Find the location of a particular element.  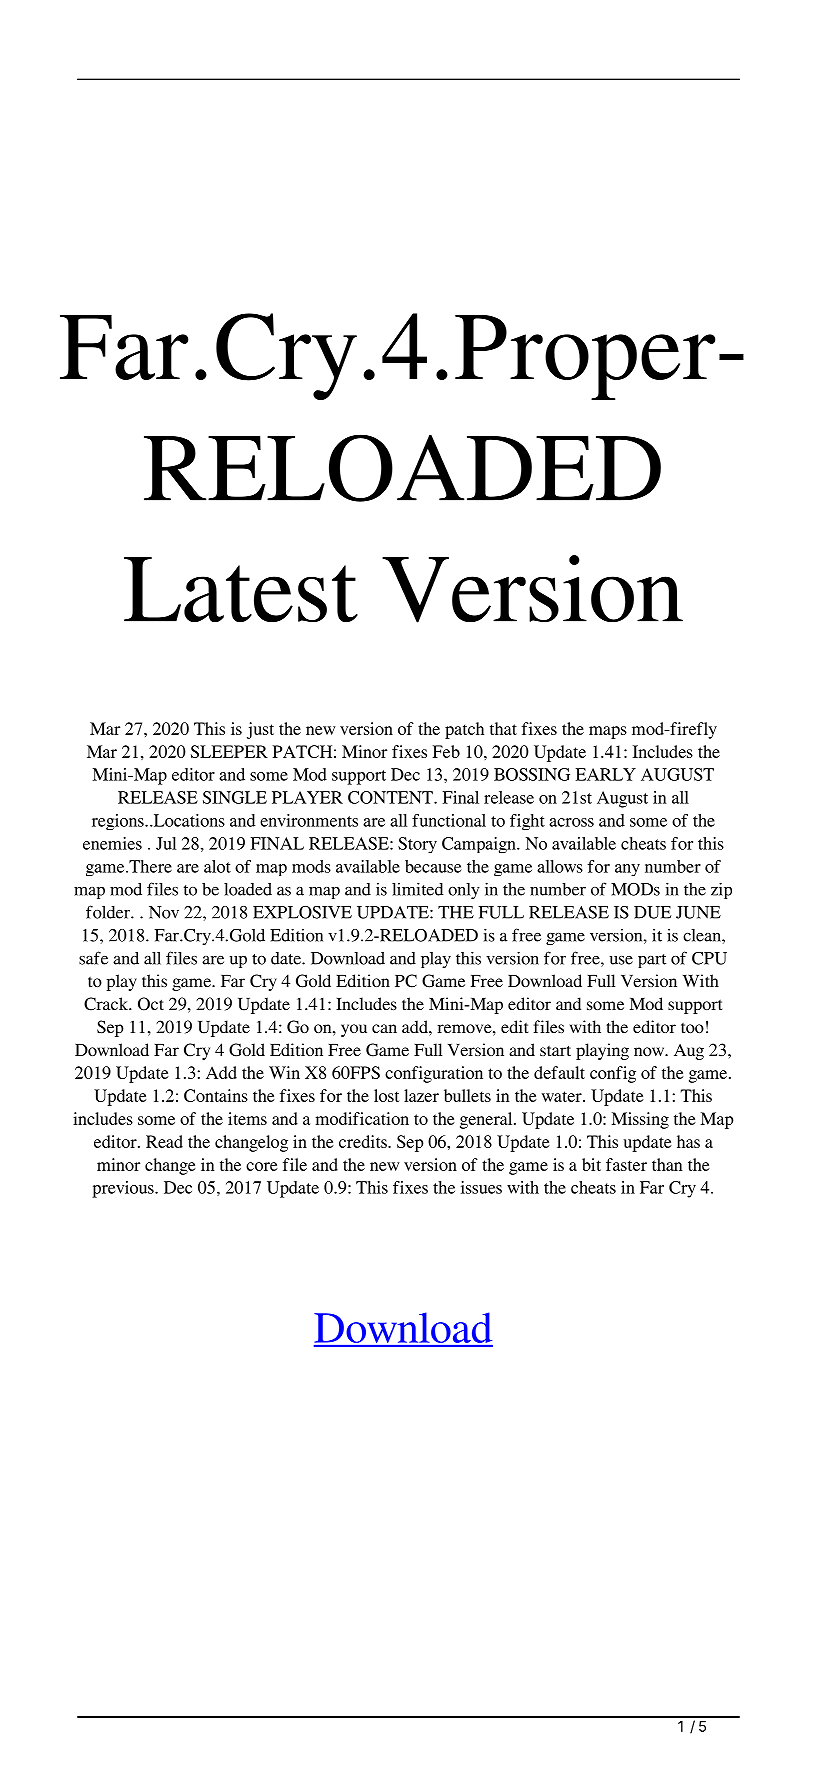

Feb is located at coordinates (446, 751).
